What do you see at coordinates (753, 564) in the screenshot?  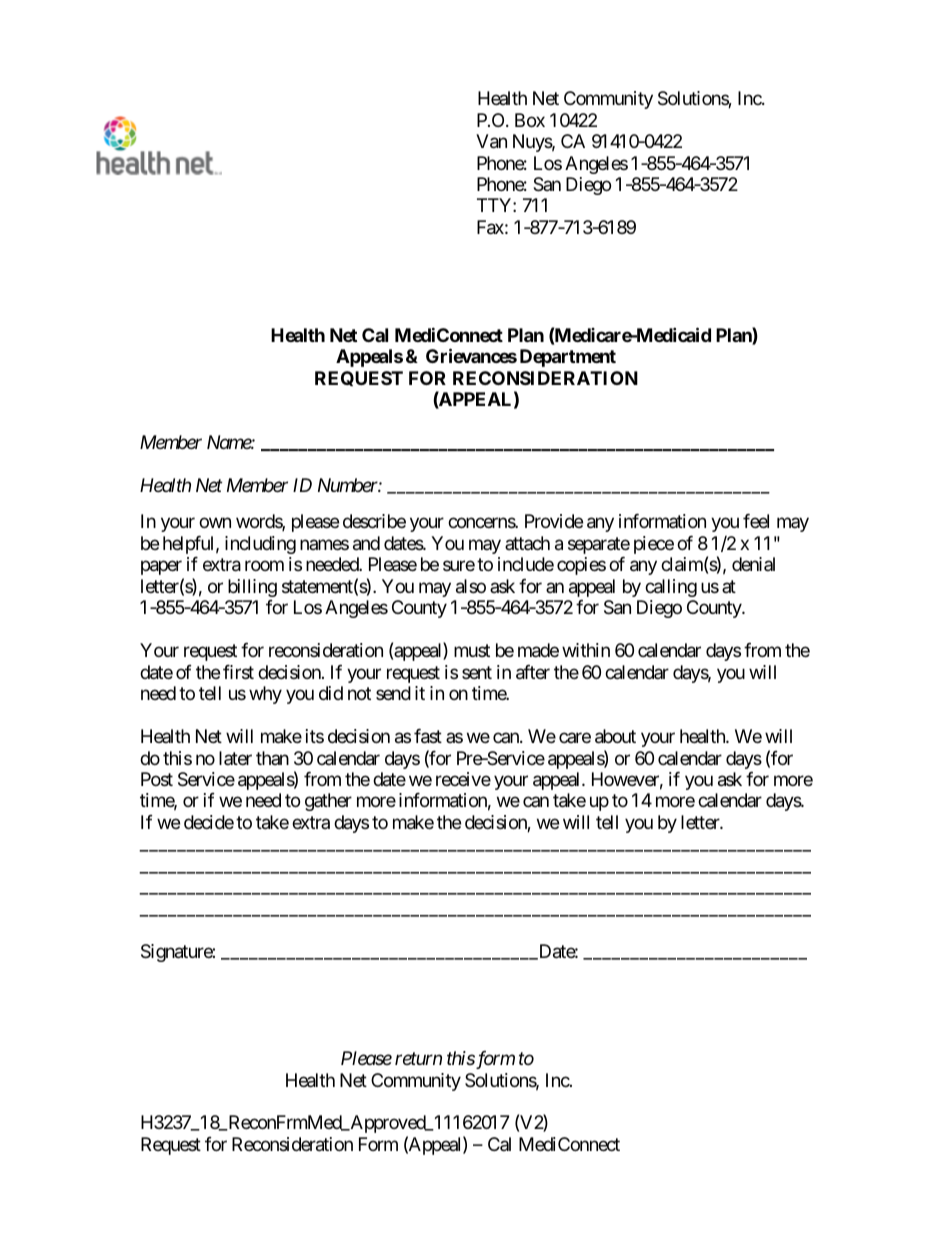 I see `denial` at bounding box center [753, 564].
